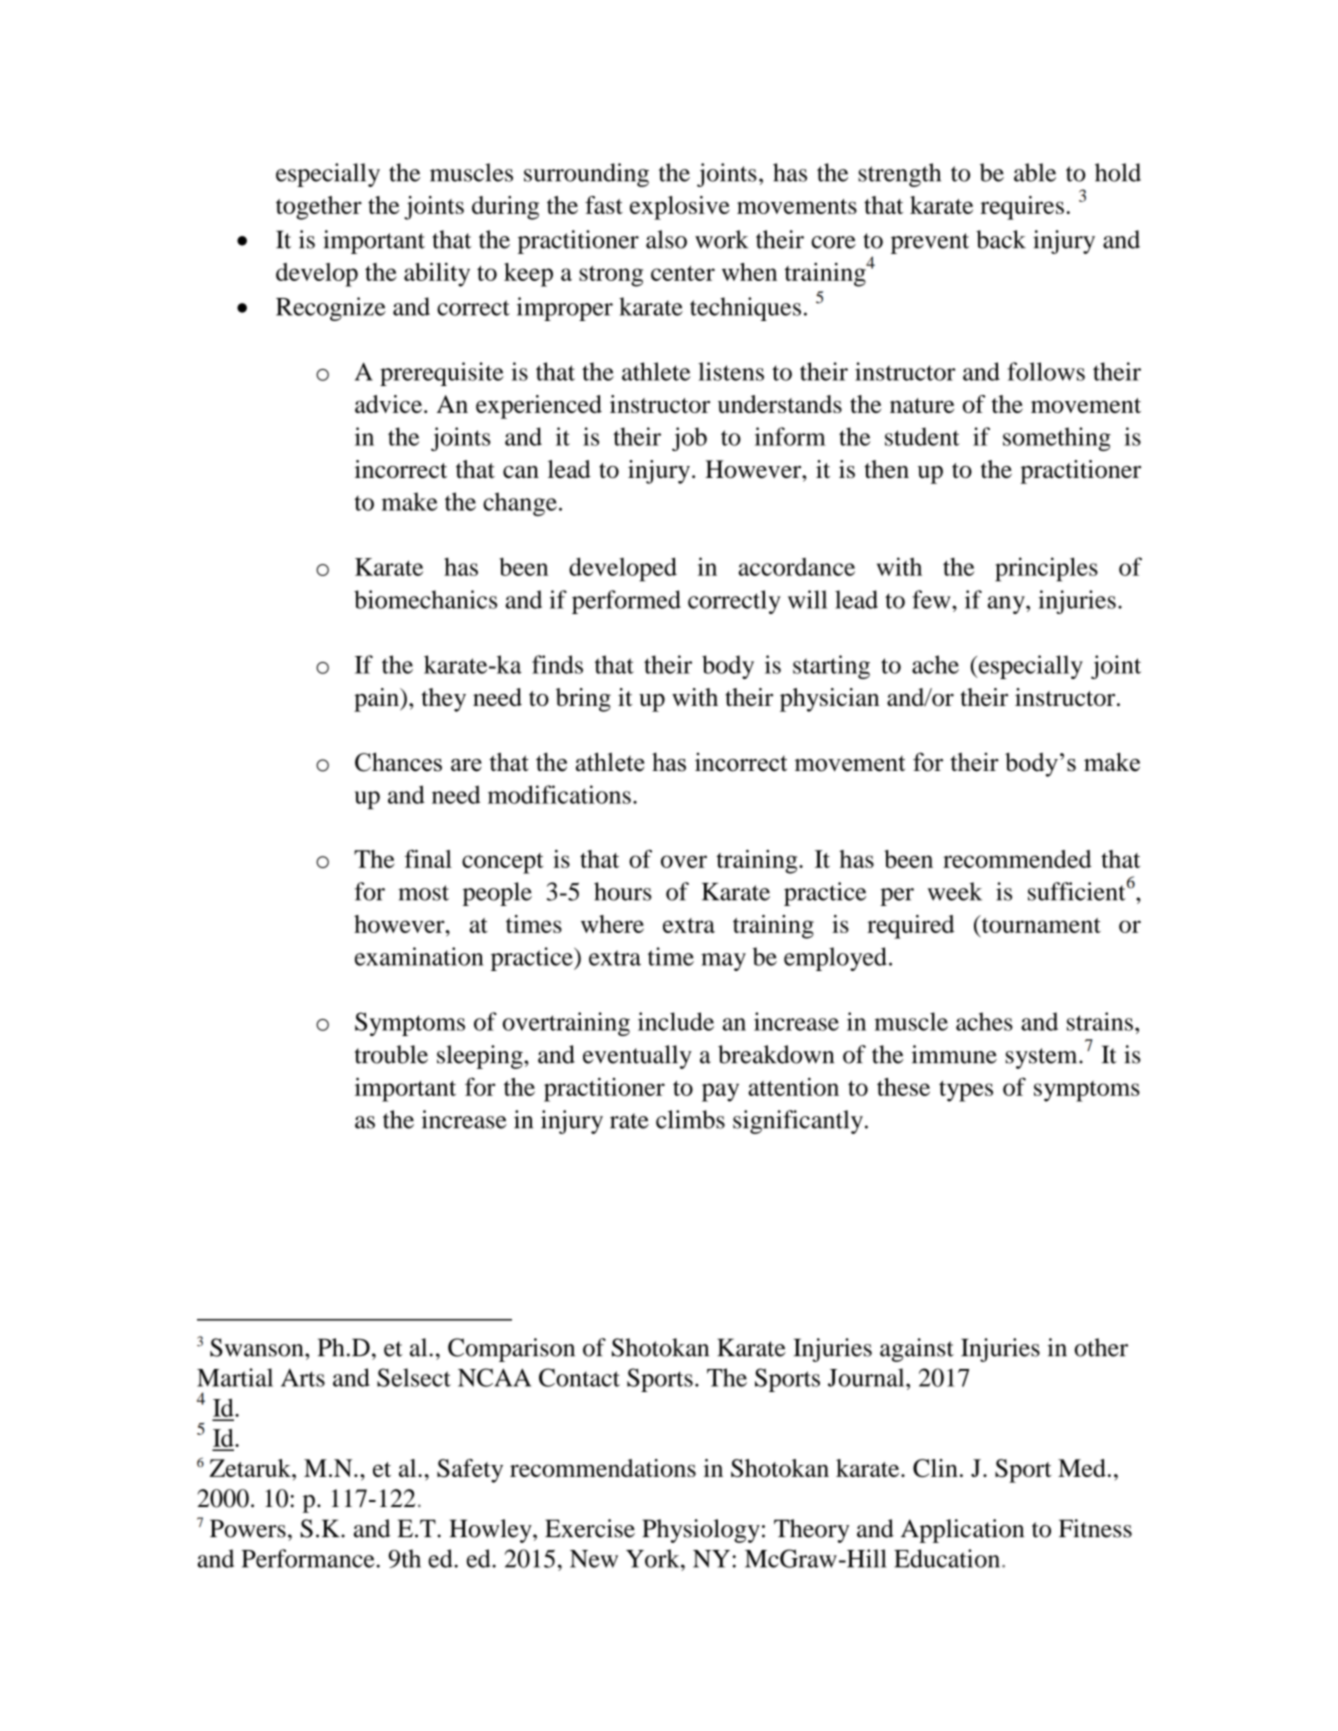 The width and height of the image is (1338, 1731). What do you see at coordinates (1022, 208) in the image?
I see `requires` at bounding box center [1022, 208].
